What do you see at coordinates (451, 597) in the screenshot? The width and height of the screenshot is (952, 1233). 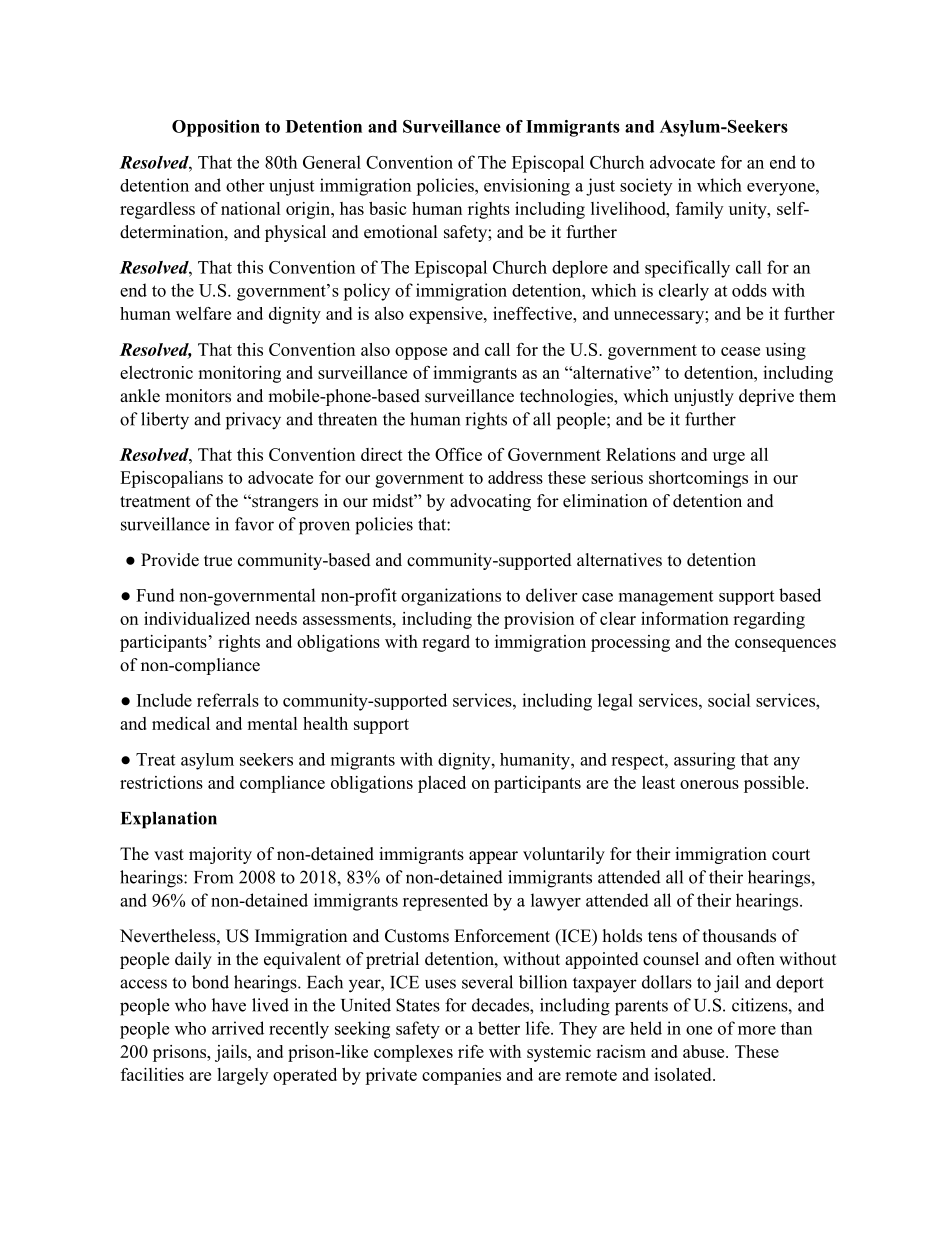 I see `organizations` at bounding box center [451, 597].
